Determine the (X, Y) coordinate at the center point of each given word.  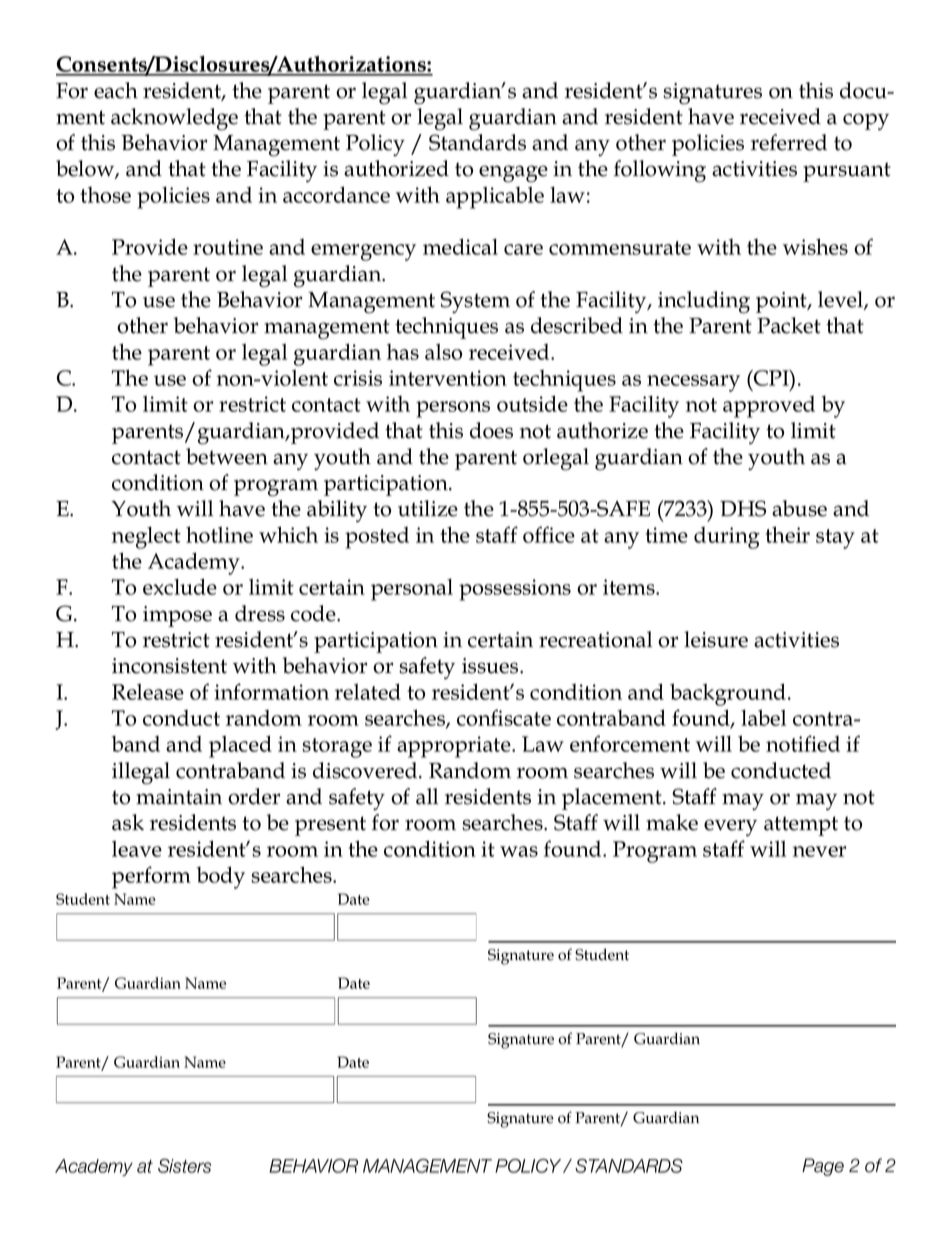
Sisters (184, 1166)
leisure (716, 639)
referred (789, 142)
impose (177, 616)
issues (491, 666)
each (116, 90)
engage (513, 174)
